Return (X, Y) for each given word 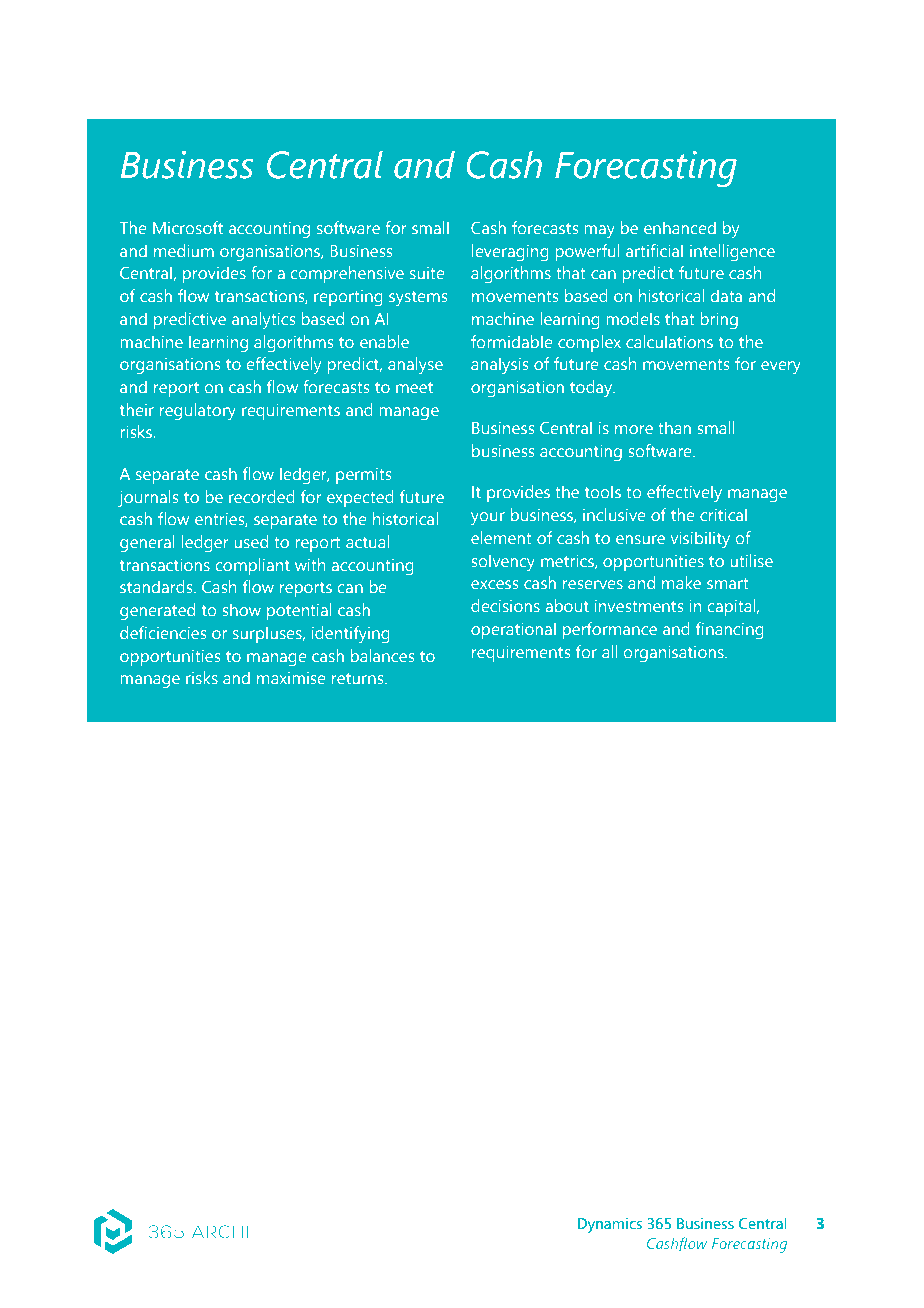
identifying (351, 634)
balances (382, 655)
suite (427, 272)
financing (730, 630)
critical (723, 514)
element (501, 537)
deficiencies (163, 632)
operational (513, 630)
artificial (654, 250)
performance (610, 630)
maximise (291, 677)
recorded (262, 496)
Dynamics (610, 1225)
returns (359, 678)
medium (184, 250)
